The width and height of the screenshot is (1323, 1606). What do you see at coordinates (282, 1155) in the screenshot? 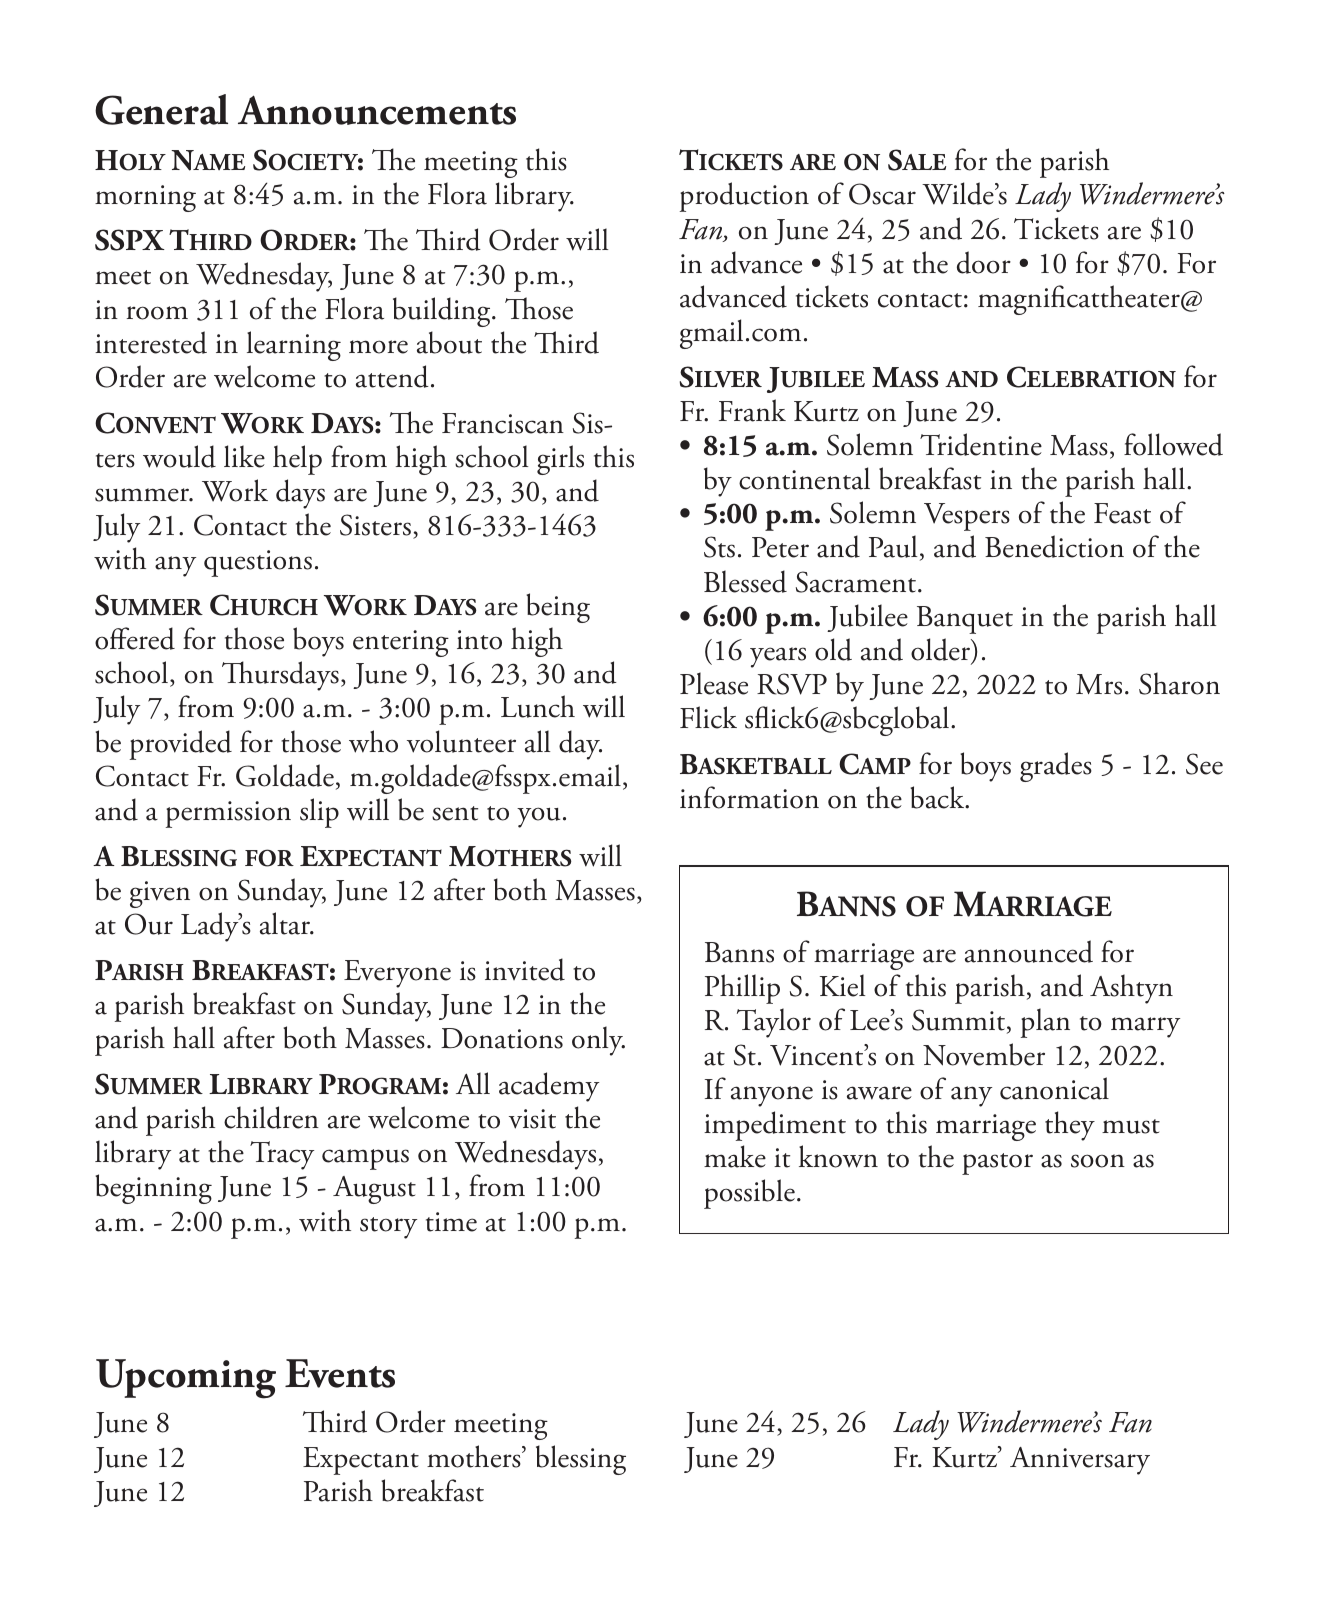
I see `Tracy` at bounding box center [282, 1155].
